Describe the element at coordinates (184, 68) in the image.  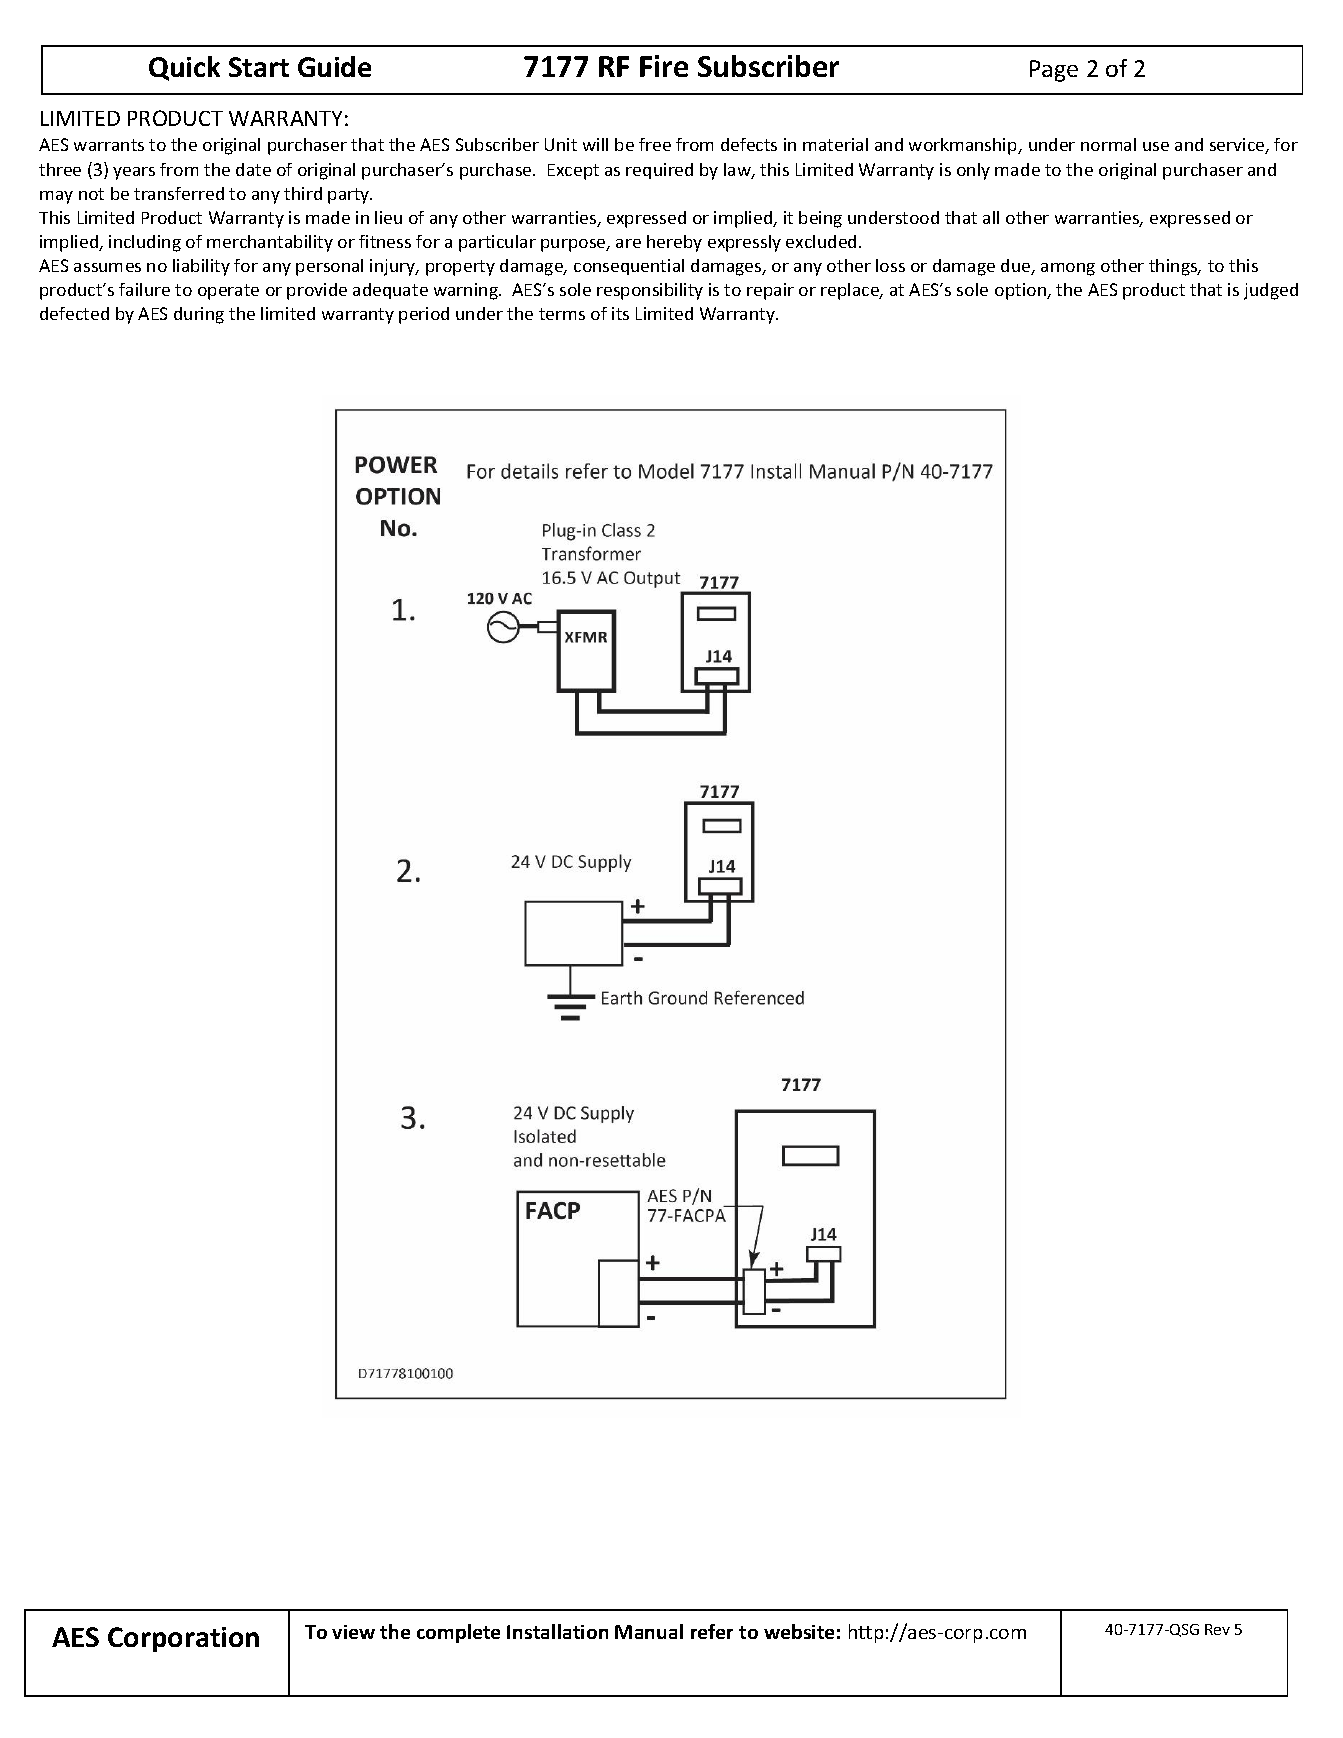
I see `Quick` at that location.
